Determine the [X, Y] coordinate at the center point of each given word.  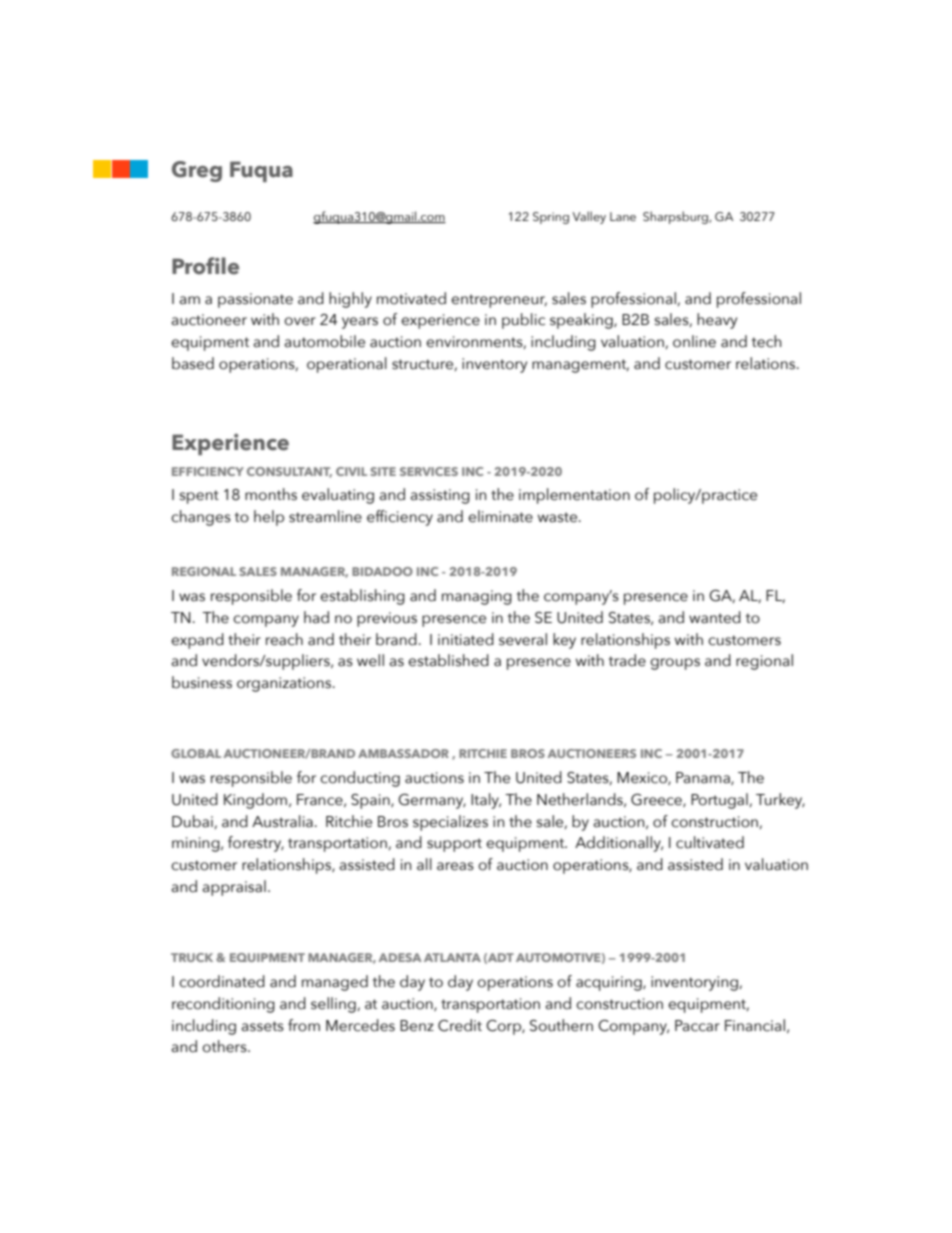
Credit [460, 1025]
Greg [197, 171]
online [694, 341]
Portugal [720, 801]
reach [284, 639]
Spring [551, 218]
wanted [715, 617]
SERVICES [429, 471]
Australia [282, 821]
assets [262, 1026]
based [193, 363]
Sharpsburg [676, 217]
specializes [450, 823]
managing [477, 597]
